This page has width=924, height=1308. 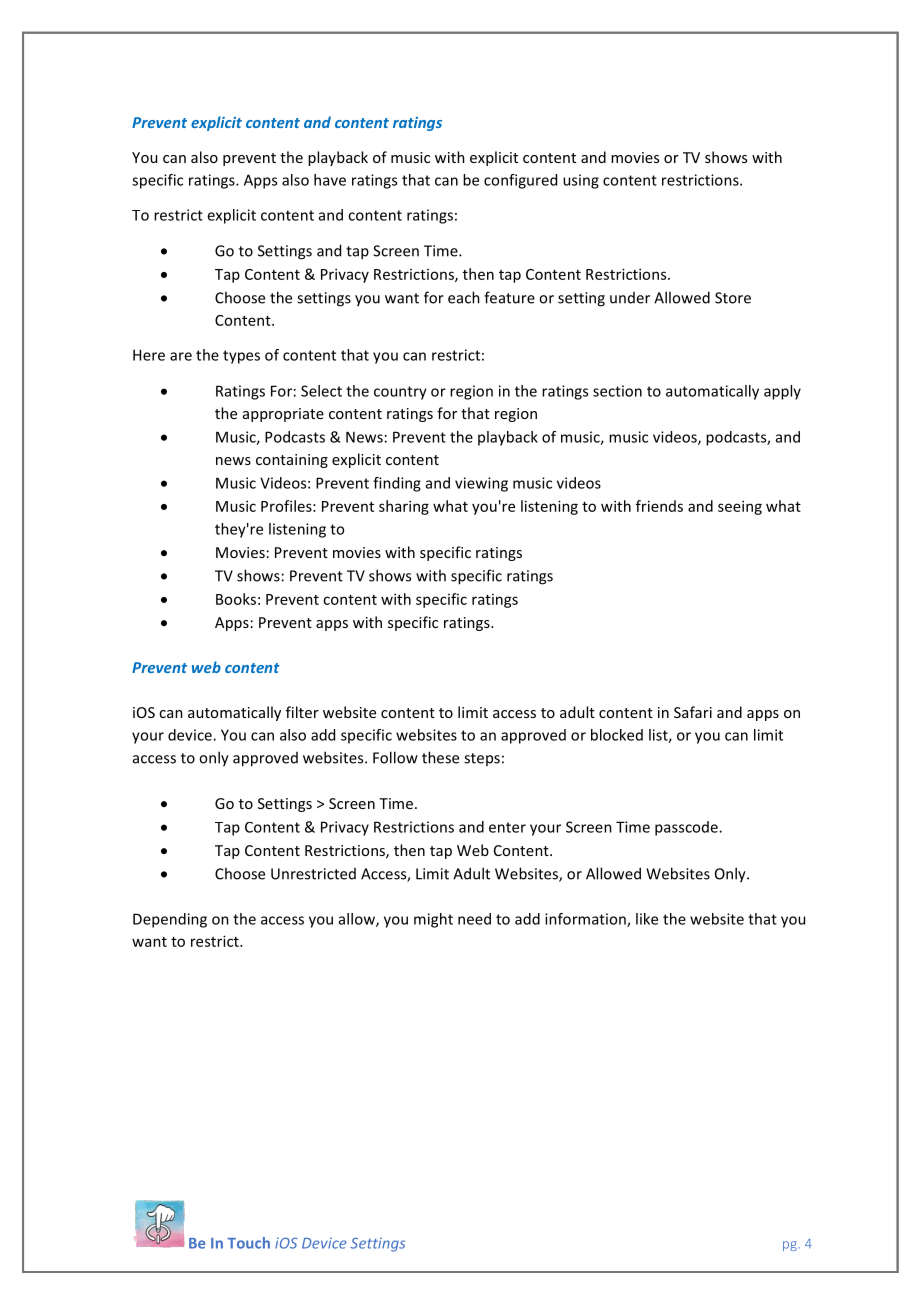 I want to click on steps, so click(x=482, y=759).
